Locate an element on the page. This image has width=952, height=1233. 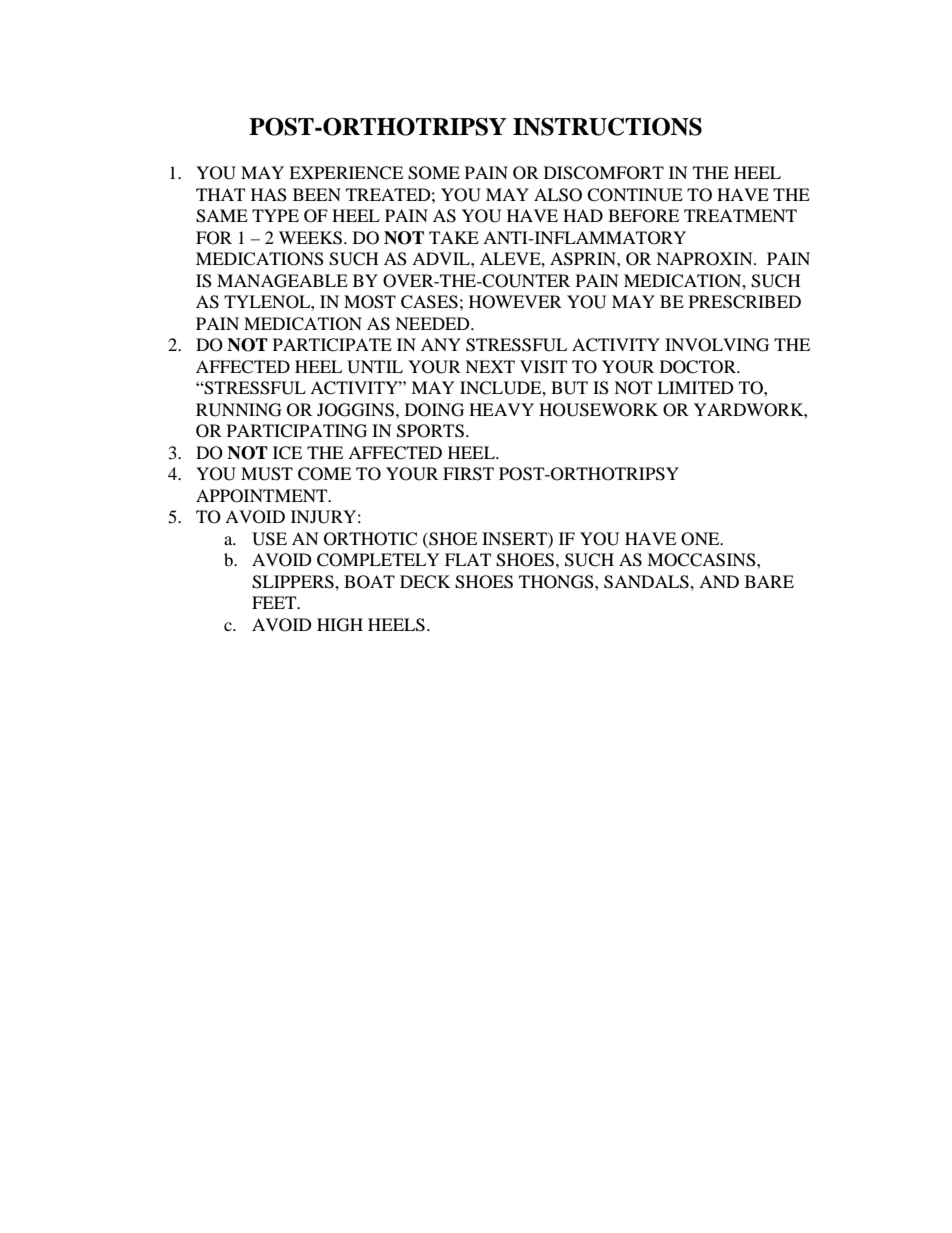
EXPERIENCE is located at coordinates (346, 173).
